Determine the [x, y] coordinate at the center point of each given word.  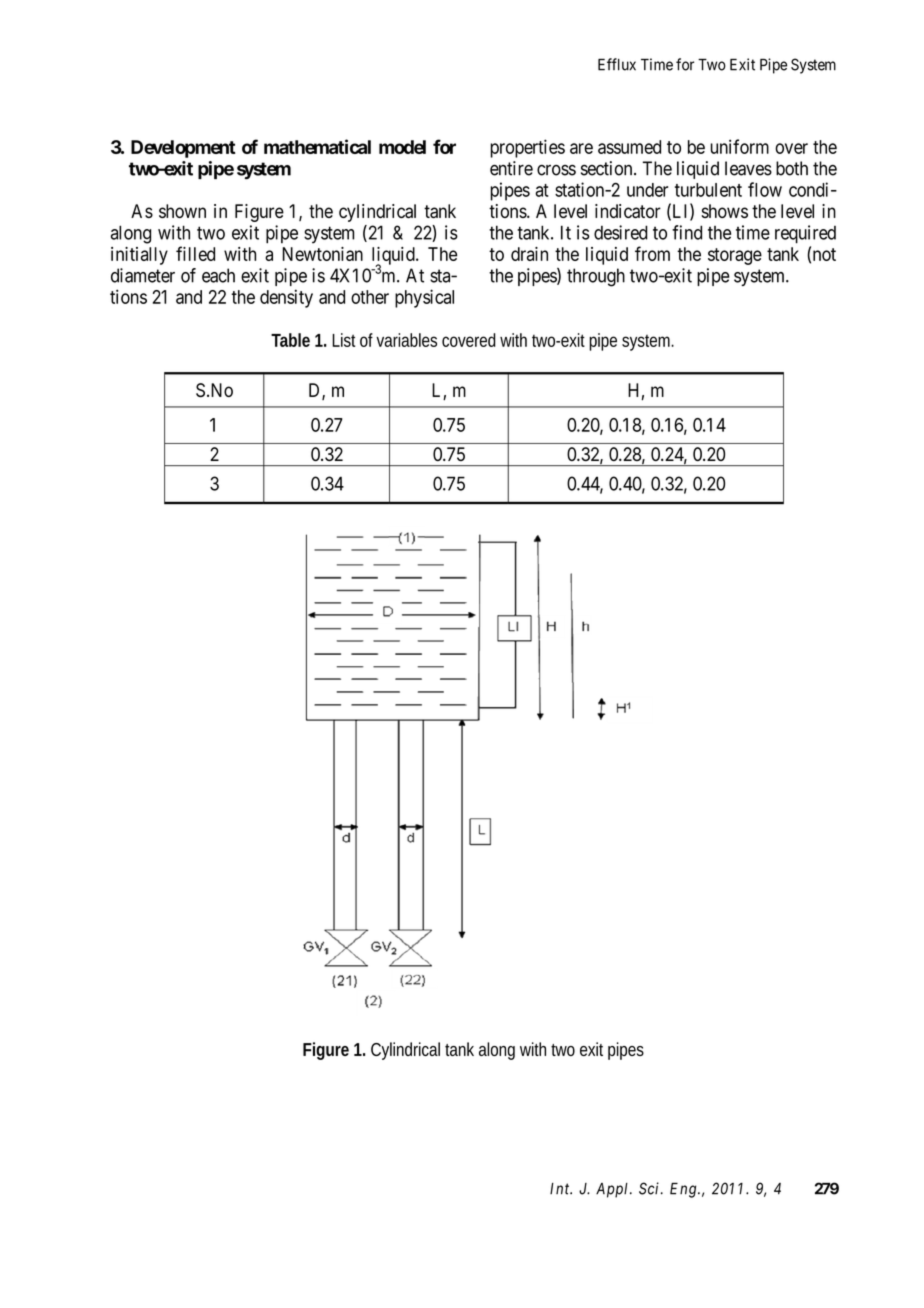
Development [183, 149]
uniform [740, 146]
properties [527, 148]
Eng [684, 1190]
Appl [613, 1190]
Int [561, 1189]
